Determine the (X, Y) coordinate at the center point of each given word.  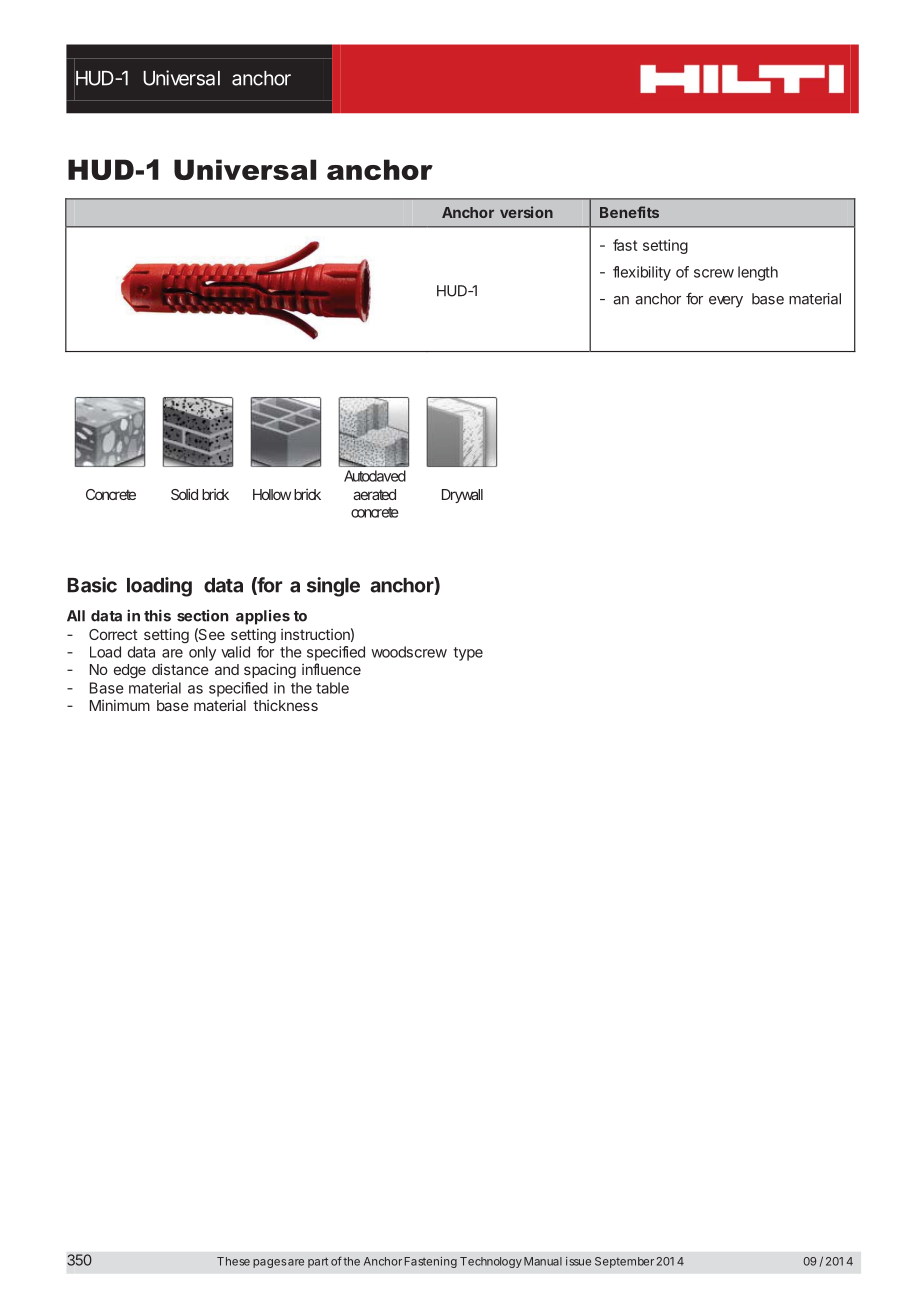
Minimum (120, 705)
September (624, 1262)
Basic (92, 585)
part (318, 1262)
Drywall (462, 496)
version (526, 212)
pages (269, 1263)
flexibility (642, 273)
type (468, 654)
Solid (184, 494)
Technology (491, 1262)
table (332, 688)
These (233, 1261)
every (726, 302)
